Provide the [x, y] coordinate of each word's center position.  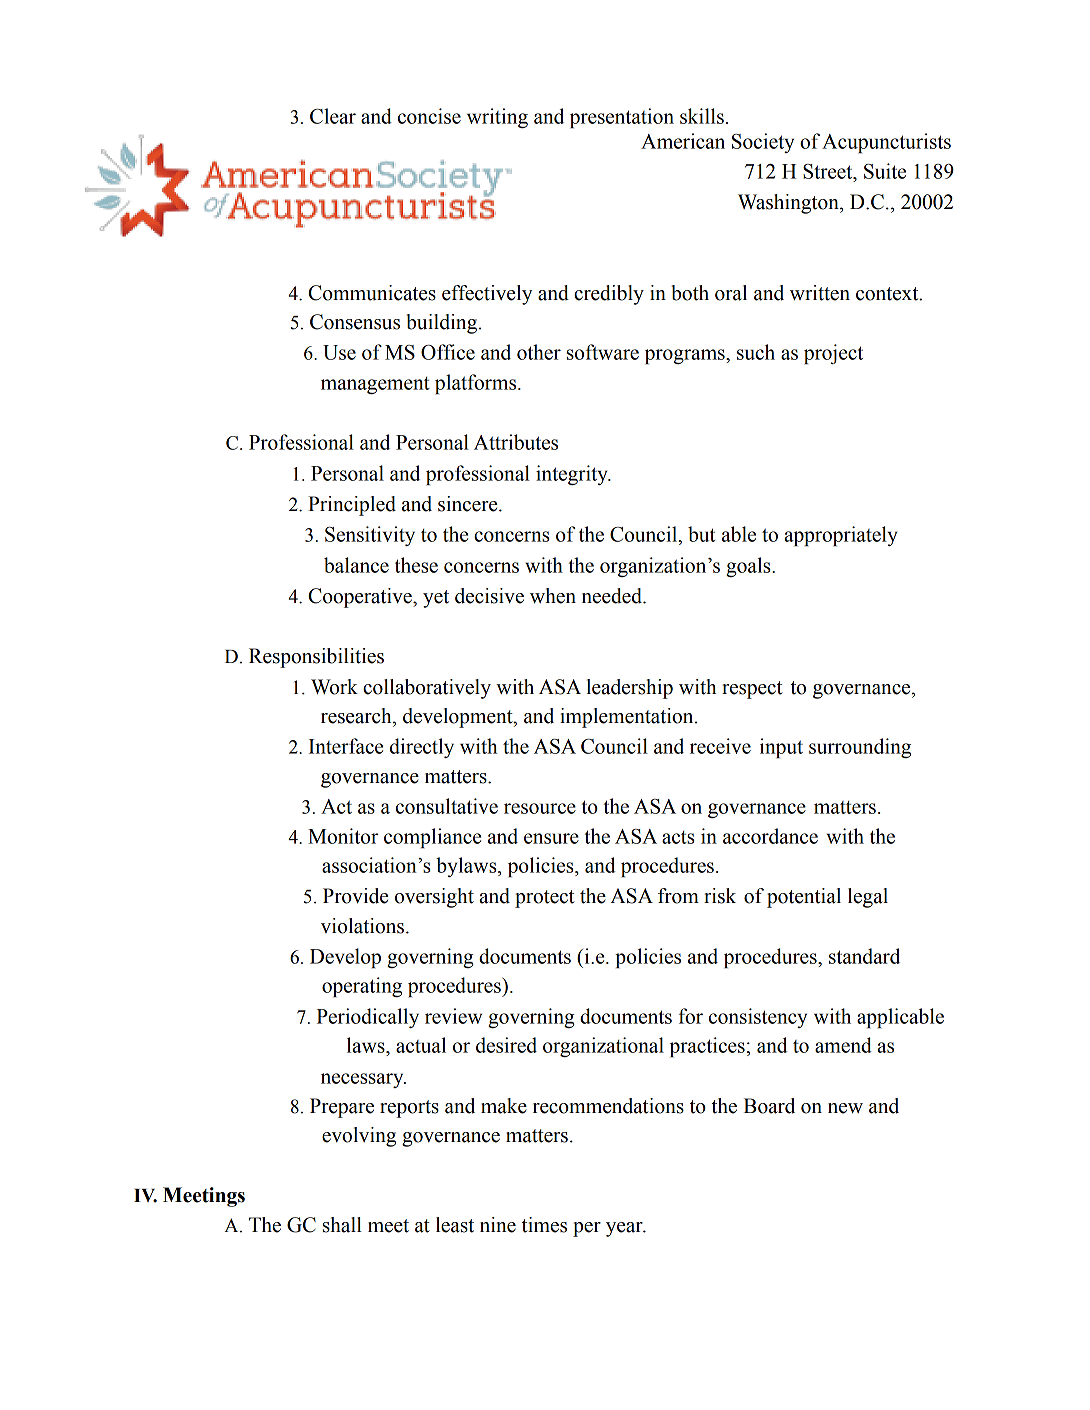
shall [342, 1225]
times [544, 1225]
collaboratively [427, 689]
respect [752, 690]
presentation [622, 118]
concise [429, 116]
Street [829, 171]
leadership [629, 689]
